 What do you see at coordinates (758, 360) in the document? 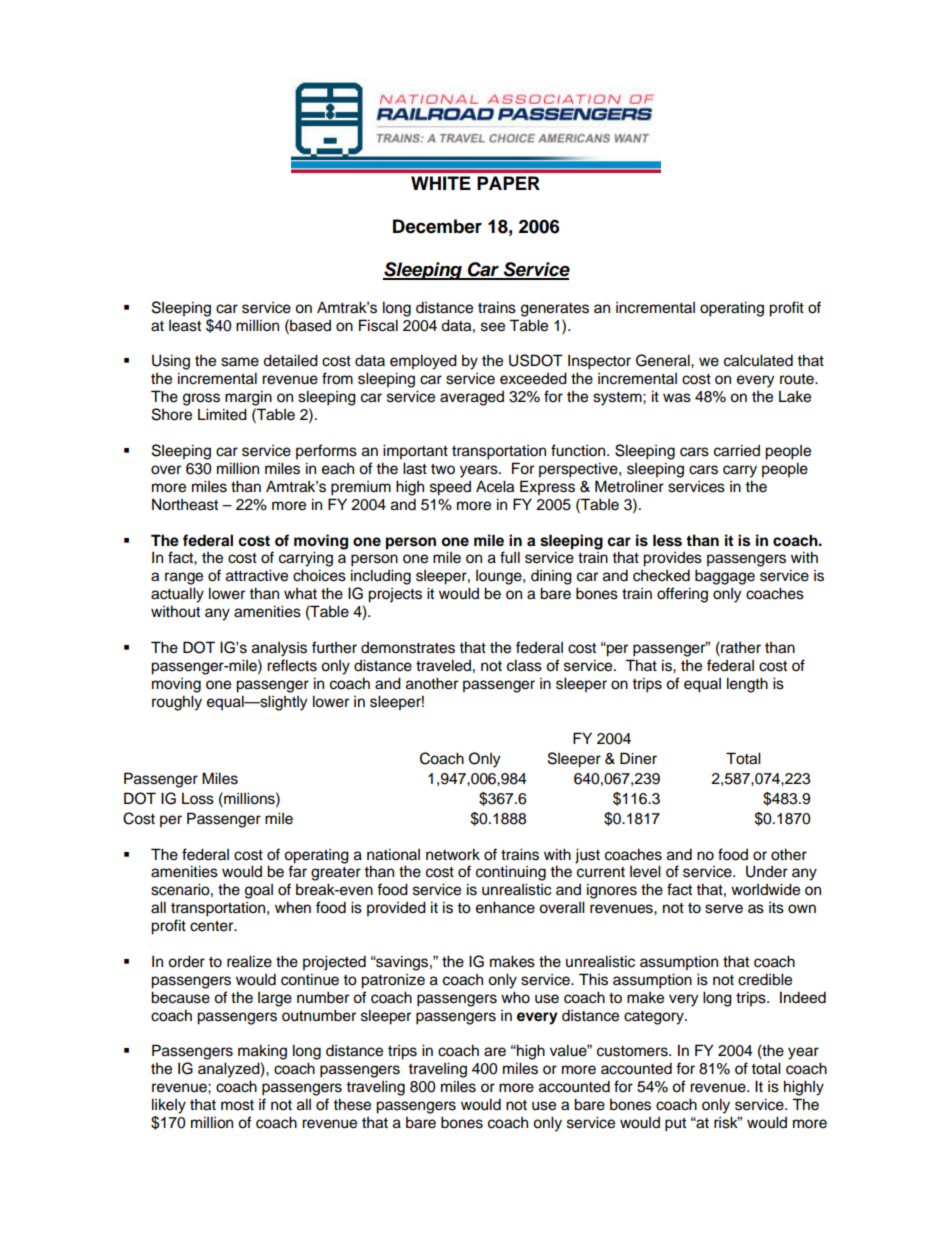
I see `calculated` at bounding box center [758, 360].
